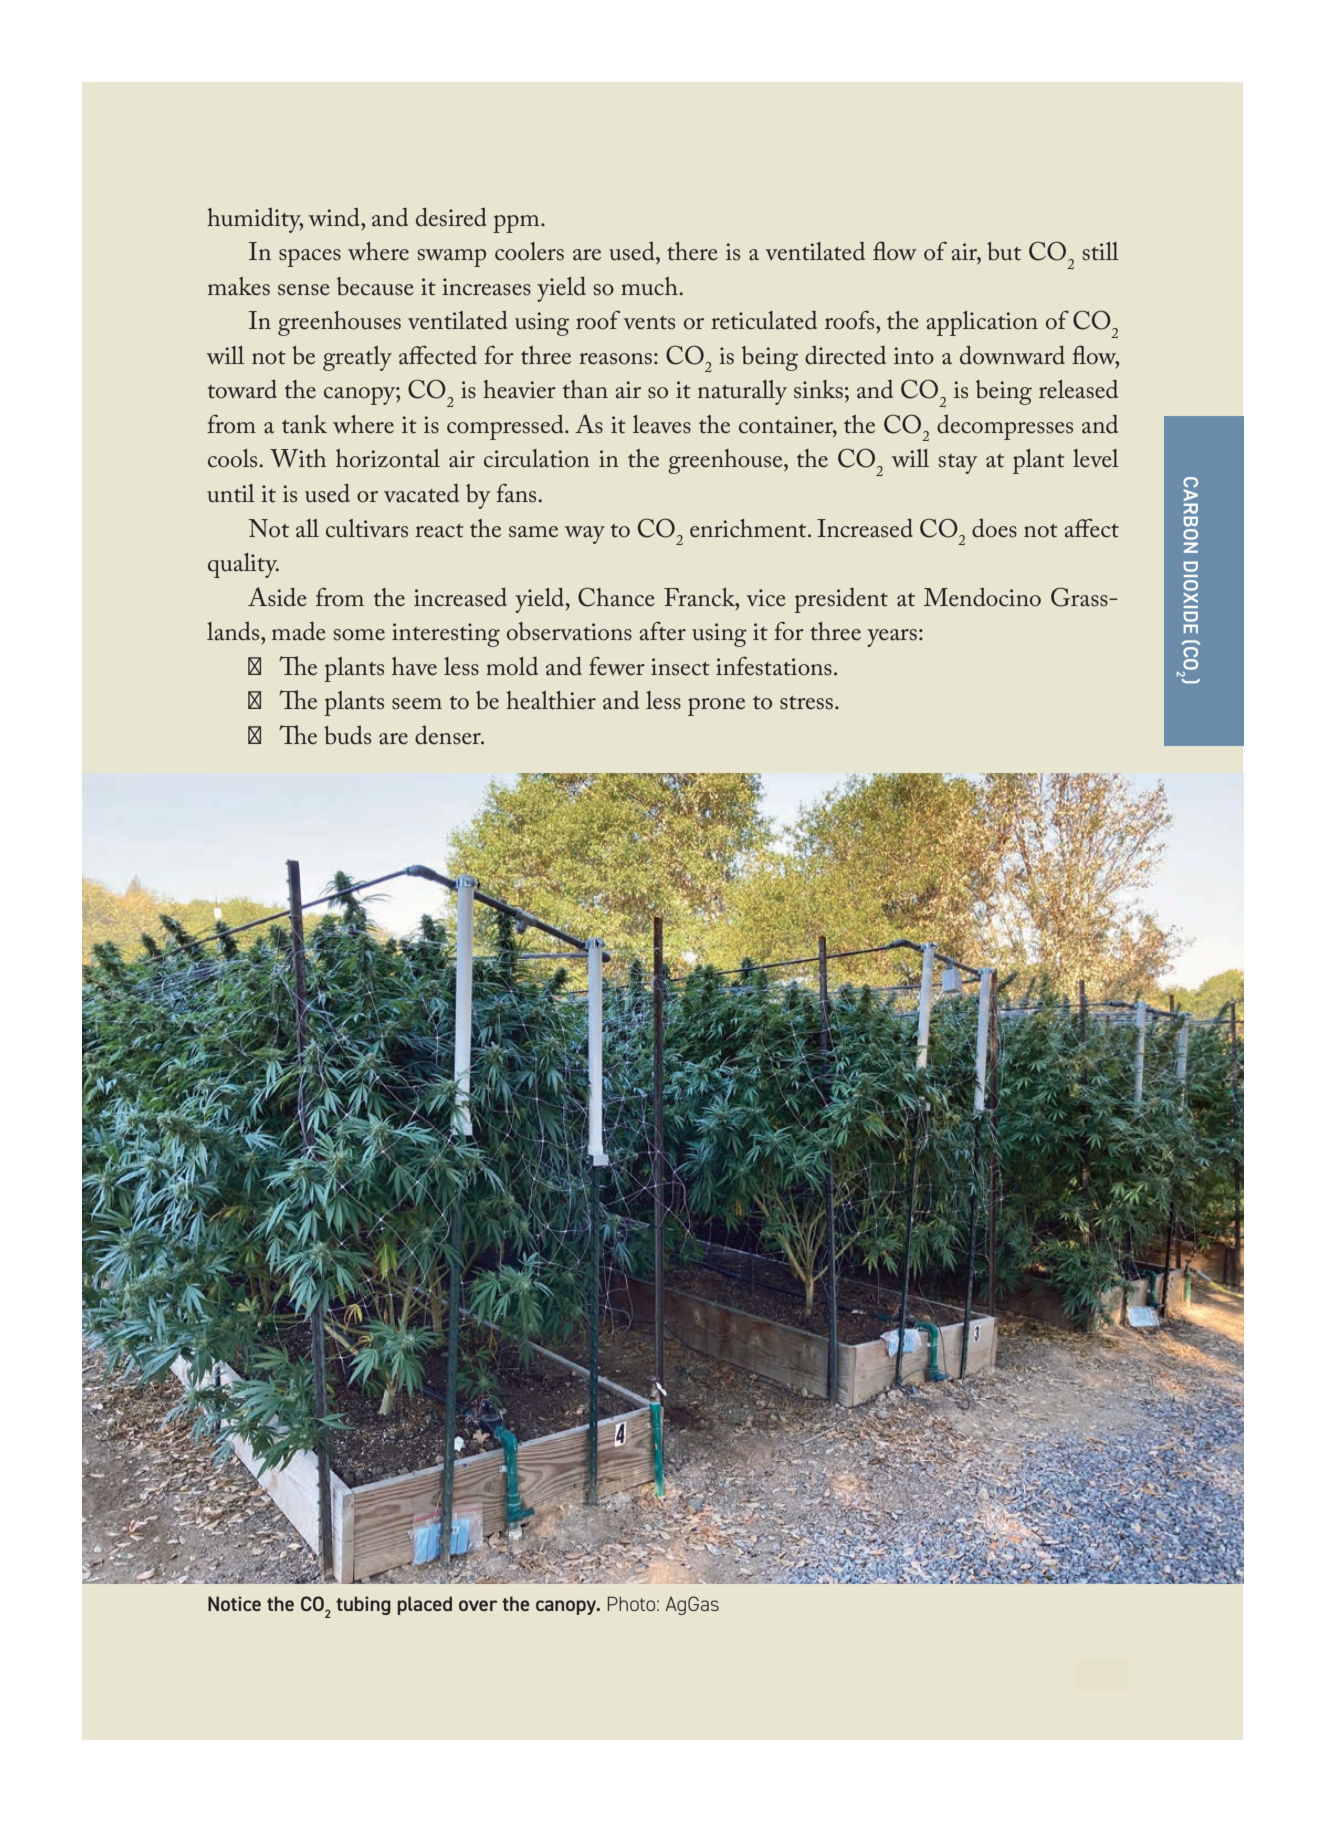  What do you see at coordinates (994, 528) in the screenshot?
I see `does` at bounding box center [994, 528].
